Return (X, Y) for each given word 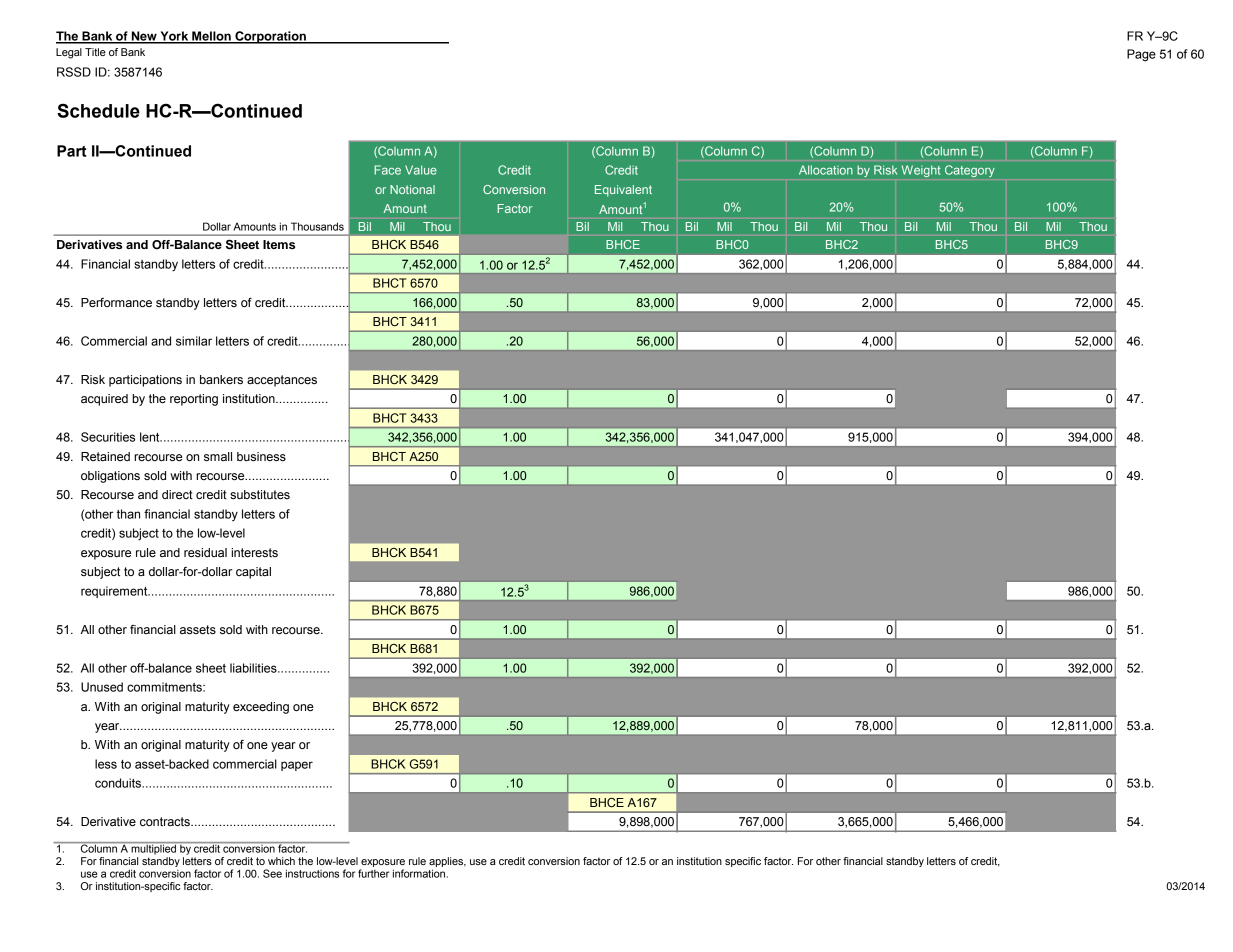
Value (421, 170)
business (261, 457)
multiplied (154, 848)
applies (447, 863)
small (218, 457)
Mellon (211, 37)
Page (1141, 55)
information (419, 873)
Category (970, 171)
